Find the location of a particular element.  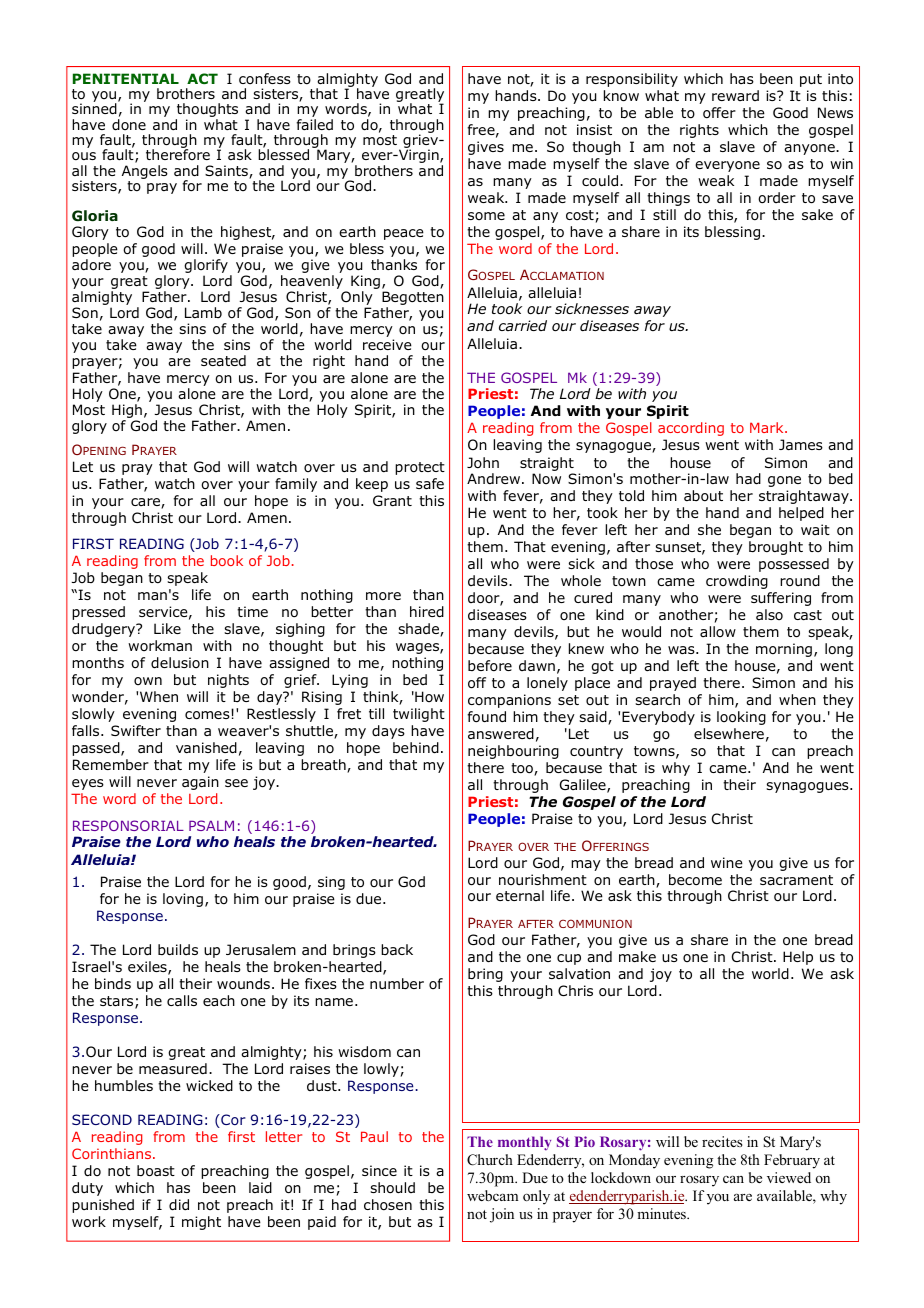

insist is located at coordinates (594, 129).
